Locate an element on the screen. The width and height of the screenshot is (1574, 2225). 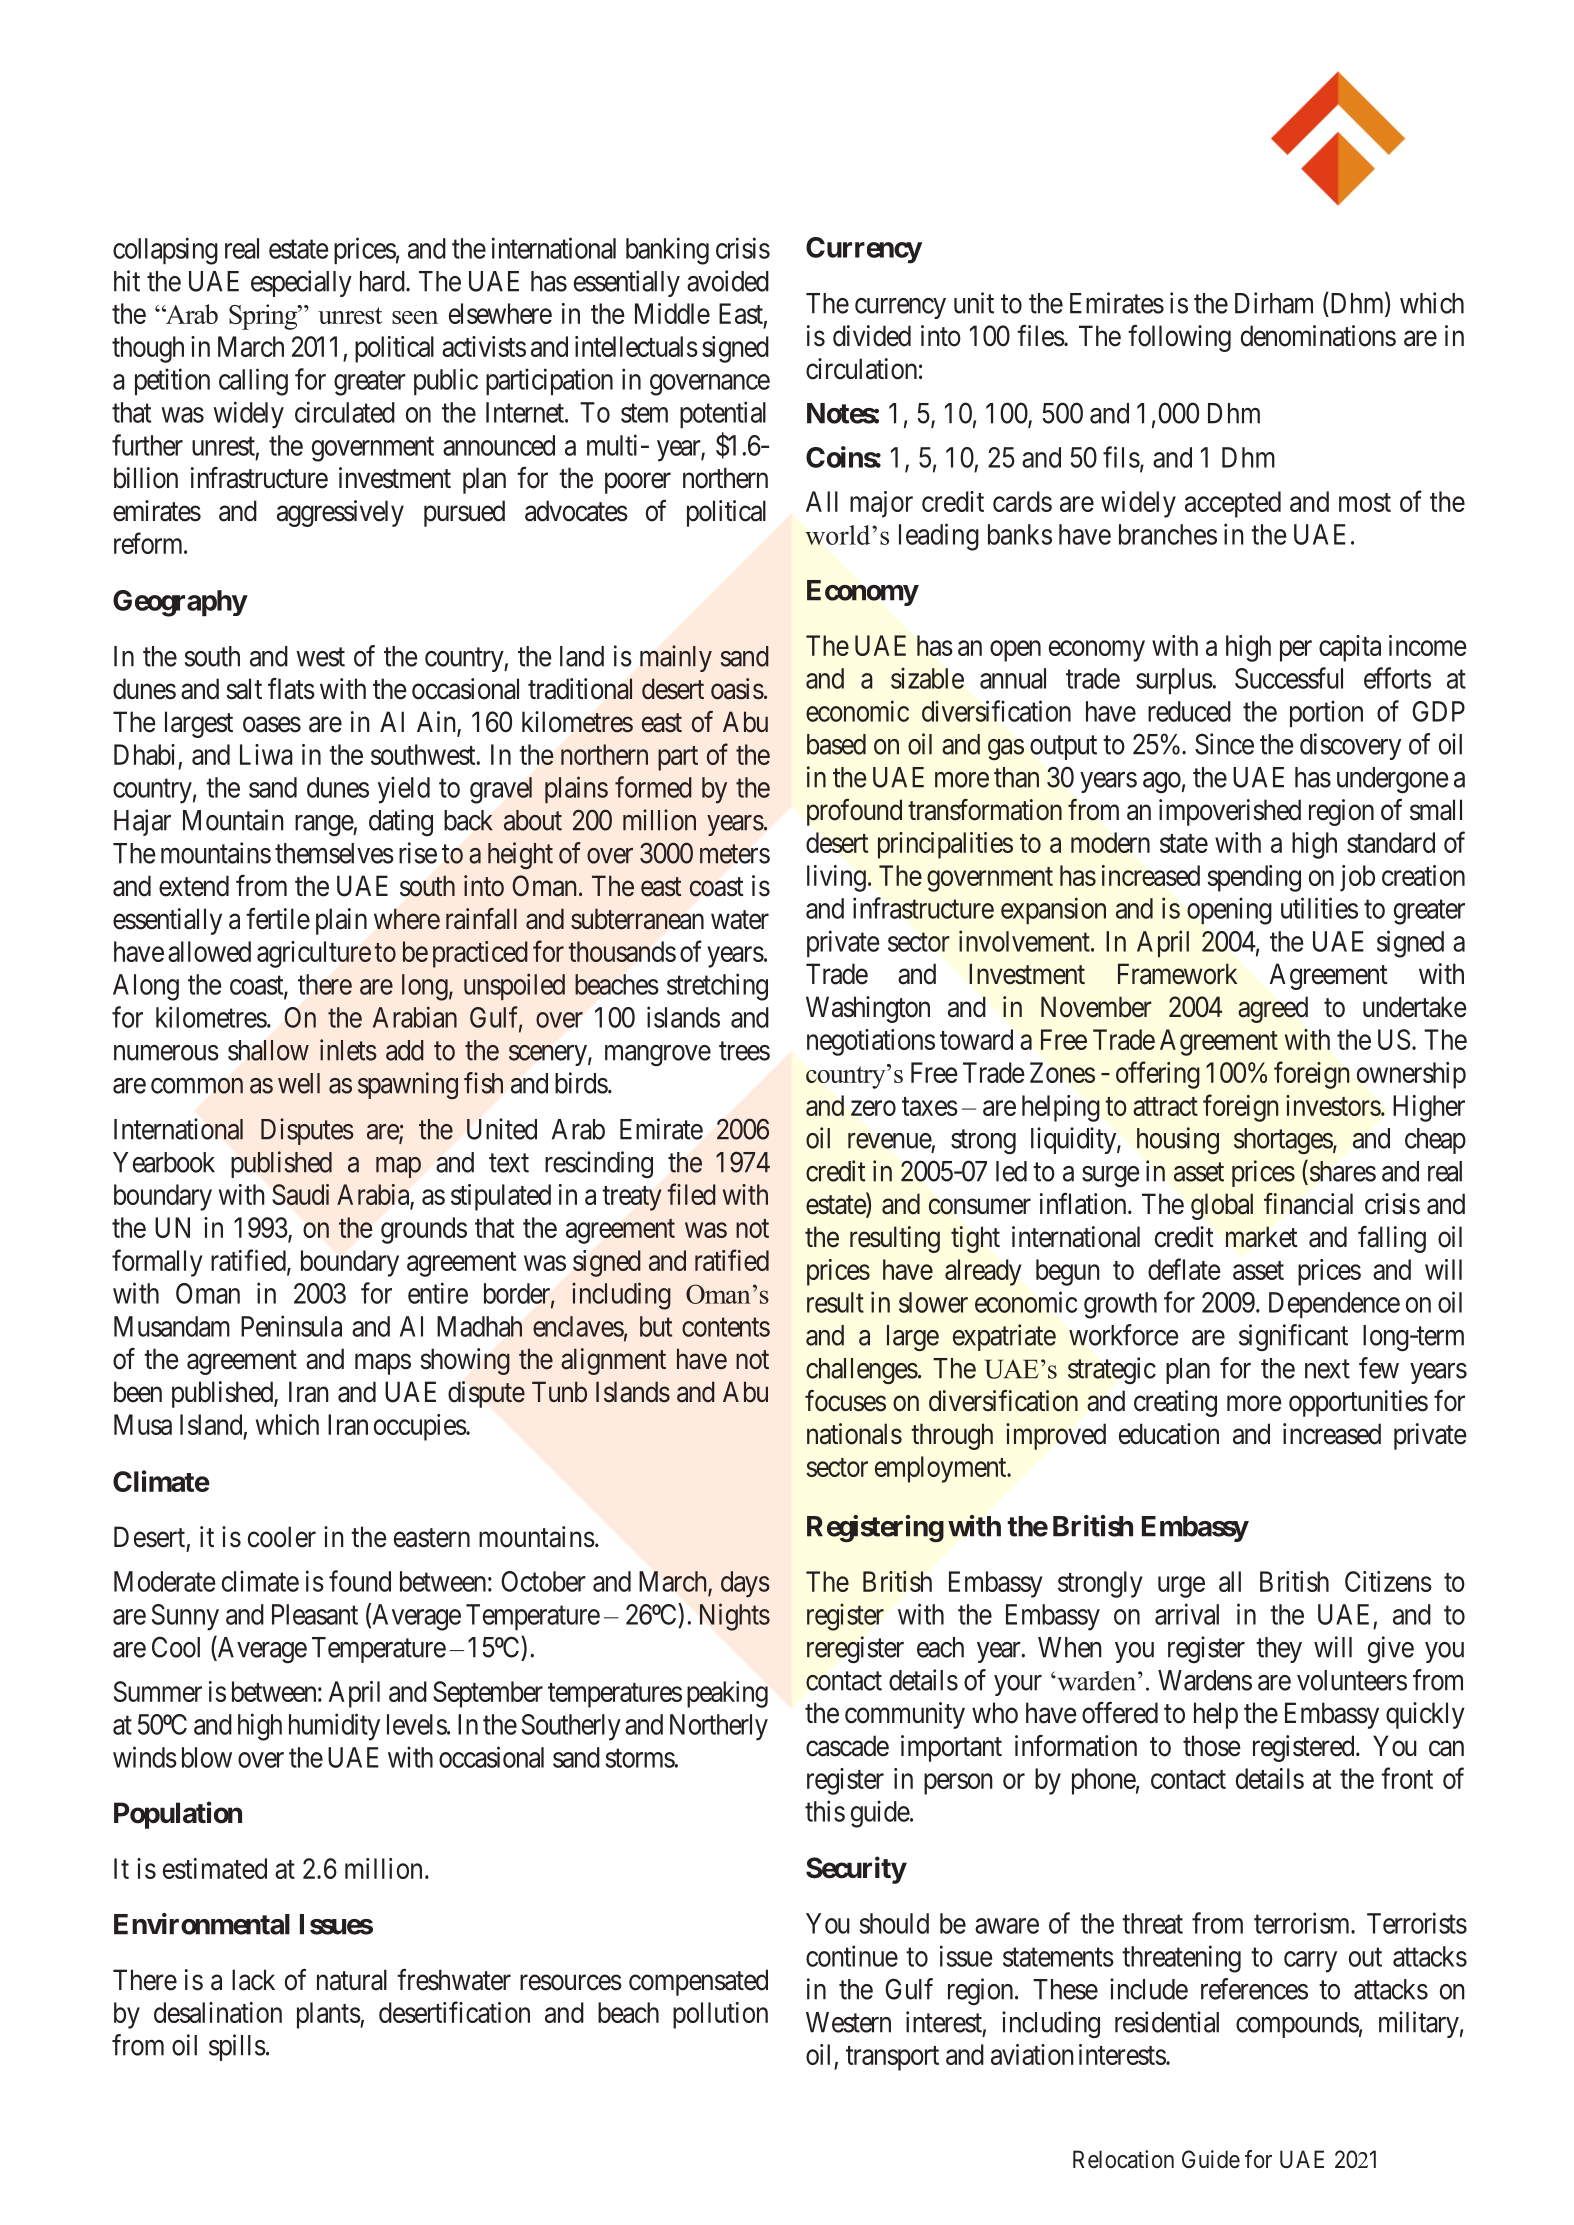
spending is located at coordinates (1254, 878).
